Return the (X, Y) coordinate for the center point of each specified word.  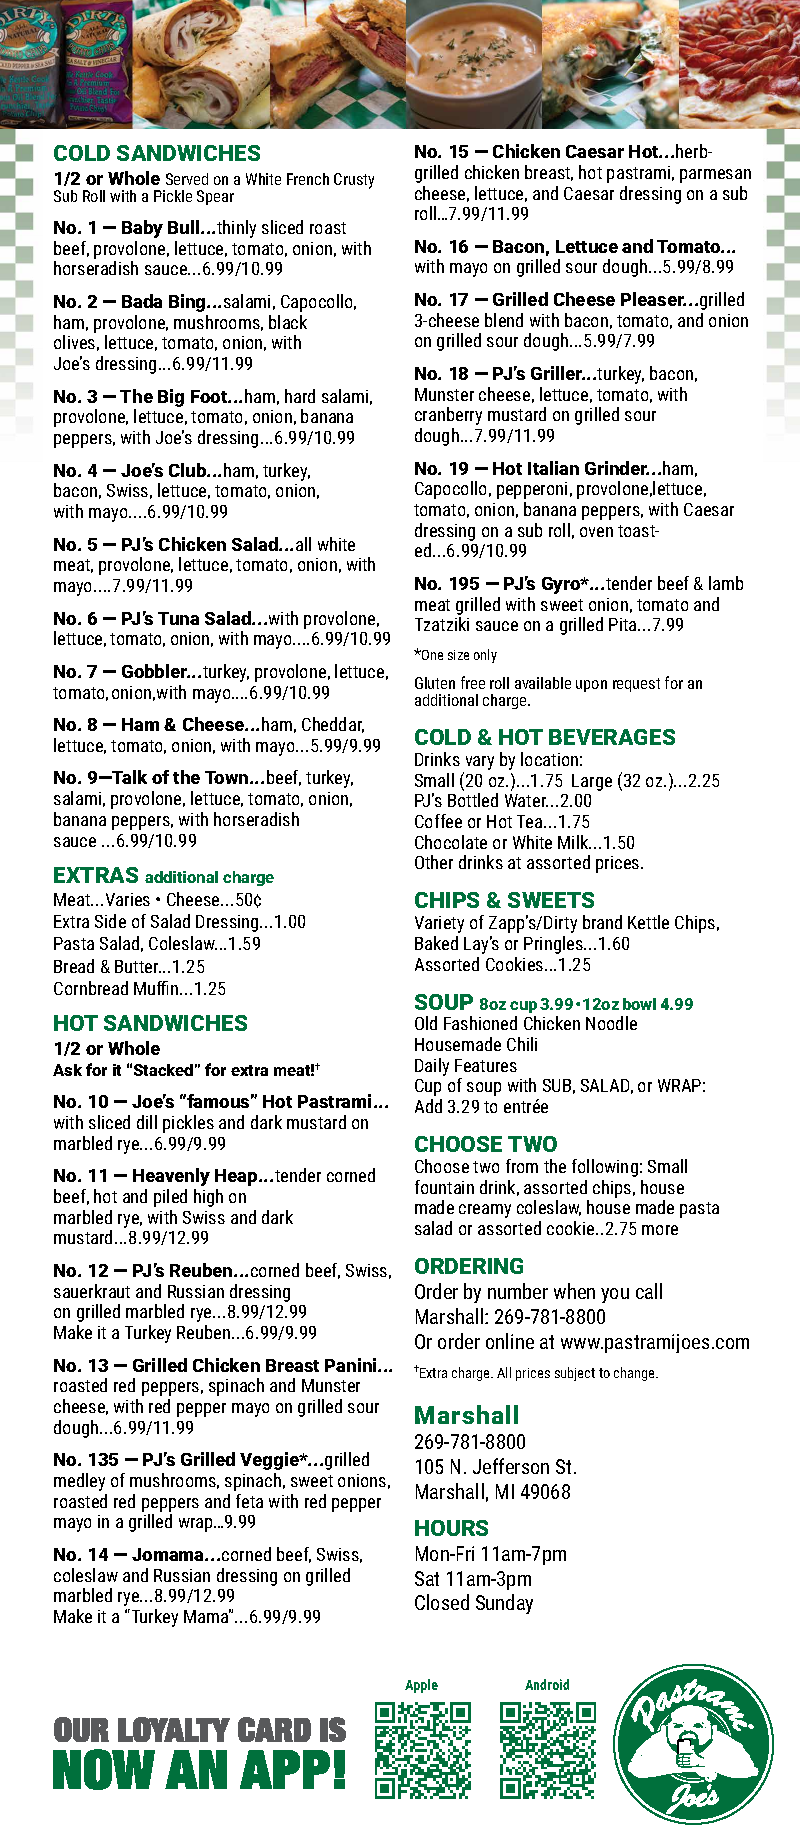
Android (547, 1684)
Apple (421, 1686)
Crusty (354, 181)
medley (79, 1482)
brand (602, 922)
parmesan (715, 176)
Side (110, 921)
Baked (436, 943)
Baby (142, 229)
